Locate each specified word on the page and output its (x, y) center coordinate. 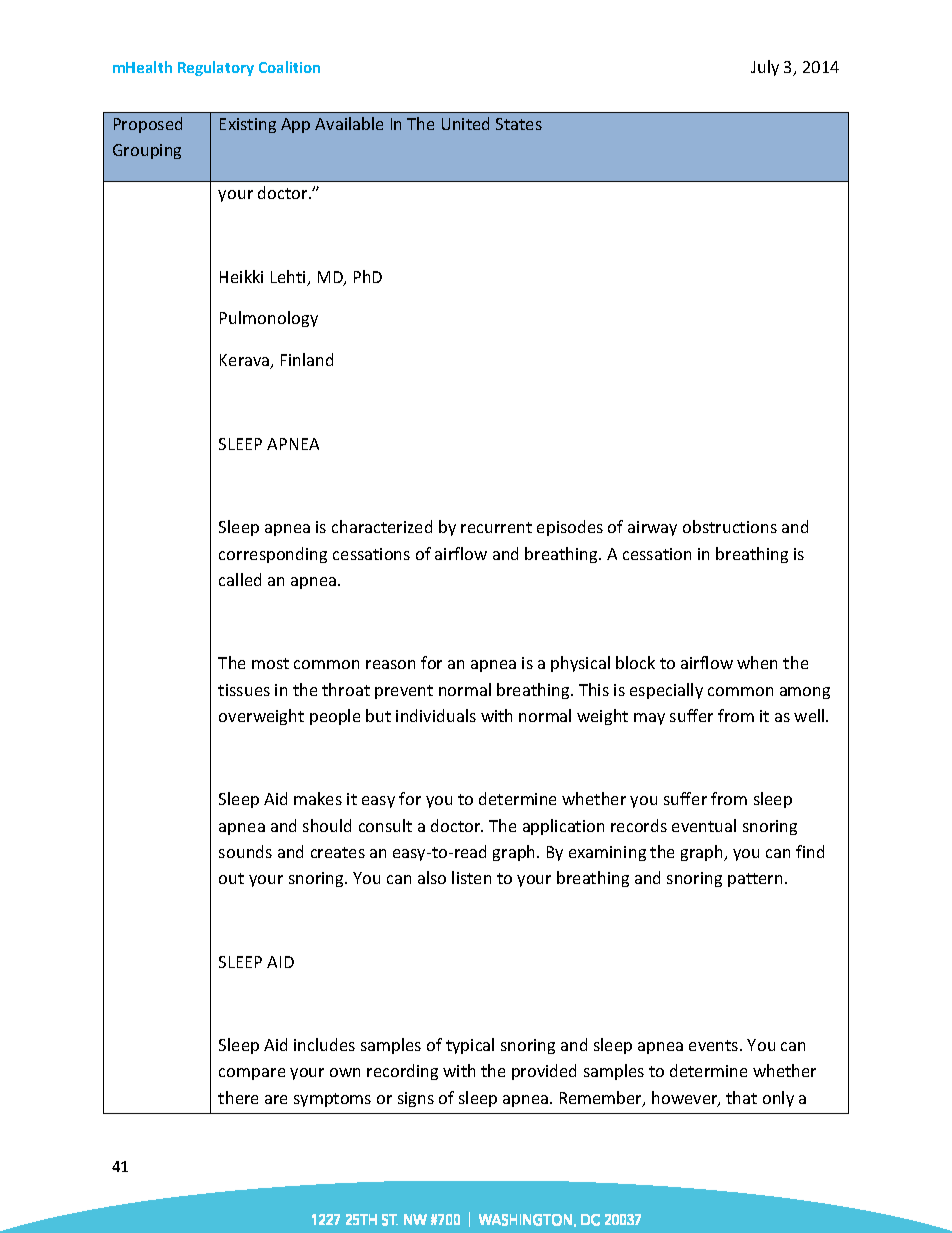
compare (252, 1074)
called (240, 579)
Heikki (241, 276)
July (765, 68)
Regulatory (216, 68)
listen (471, 877)
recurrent (496, 527)
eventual (704, 825)
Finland (307, 359)
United (465, 123)
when (757, 662)
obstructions (730, 526)
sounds (245, 851)
